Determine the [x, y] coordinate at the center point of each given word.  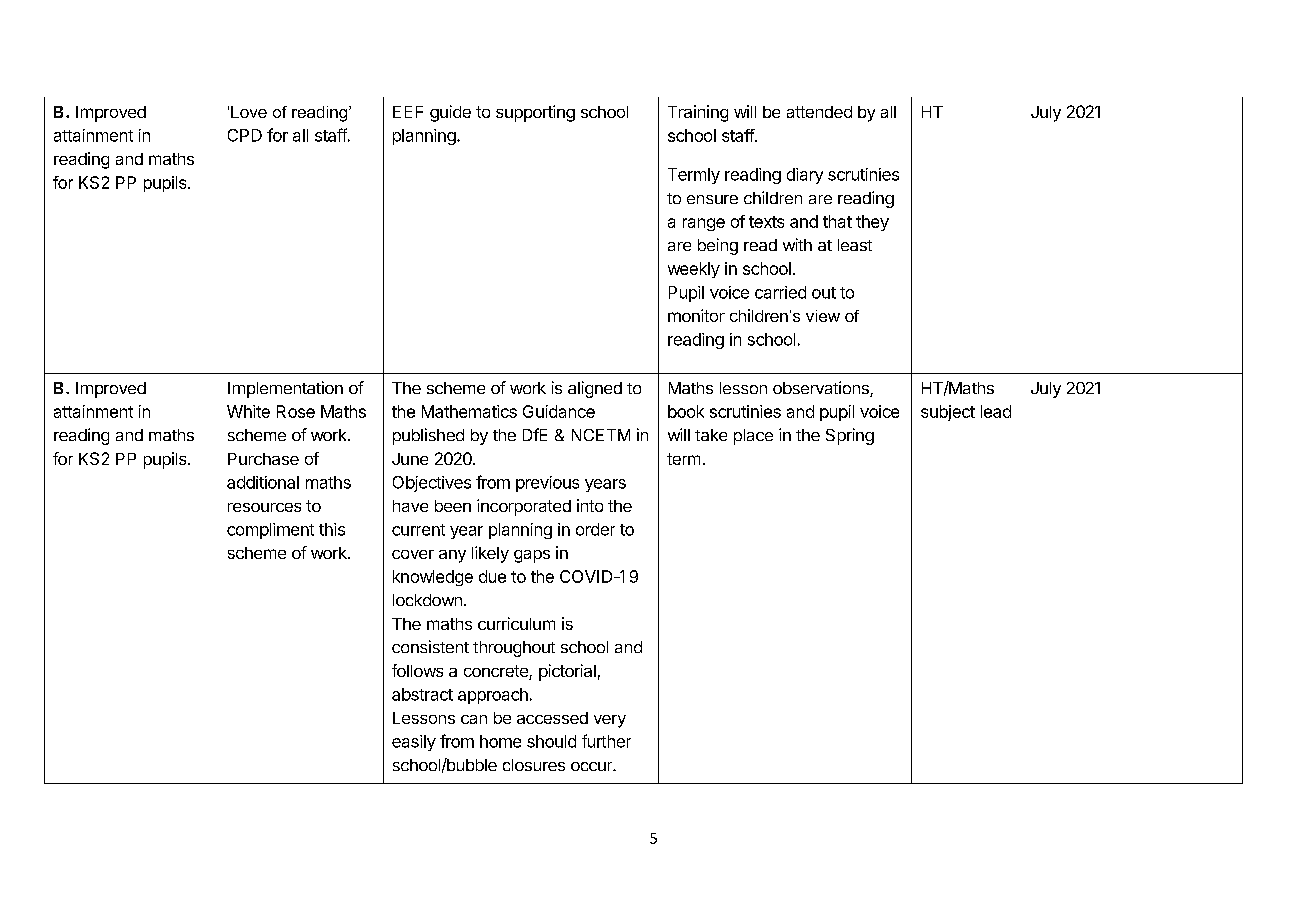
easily [414, 743]
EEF [408, 112]
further [606, 741]
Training [698, 113]
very [610, 721]
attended [819, 112]
